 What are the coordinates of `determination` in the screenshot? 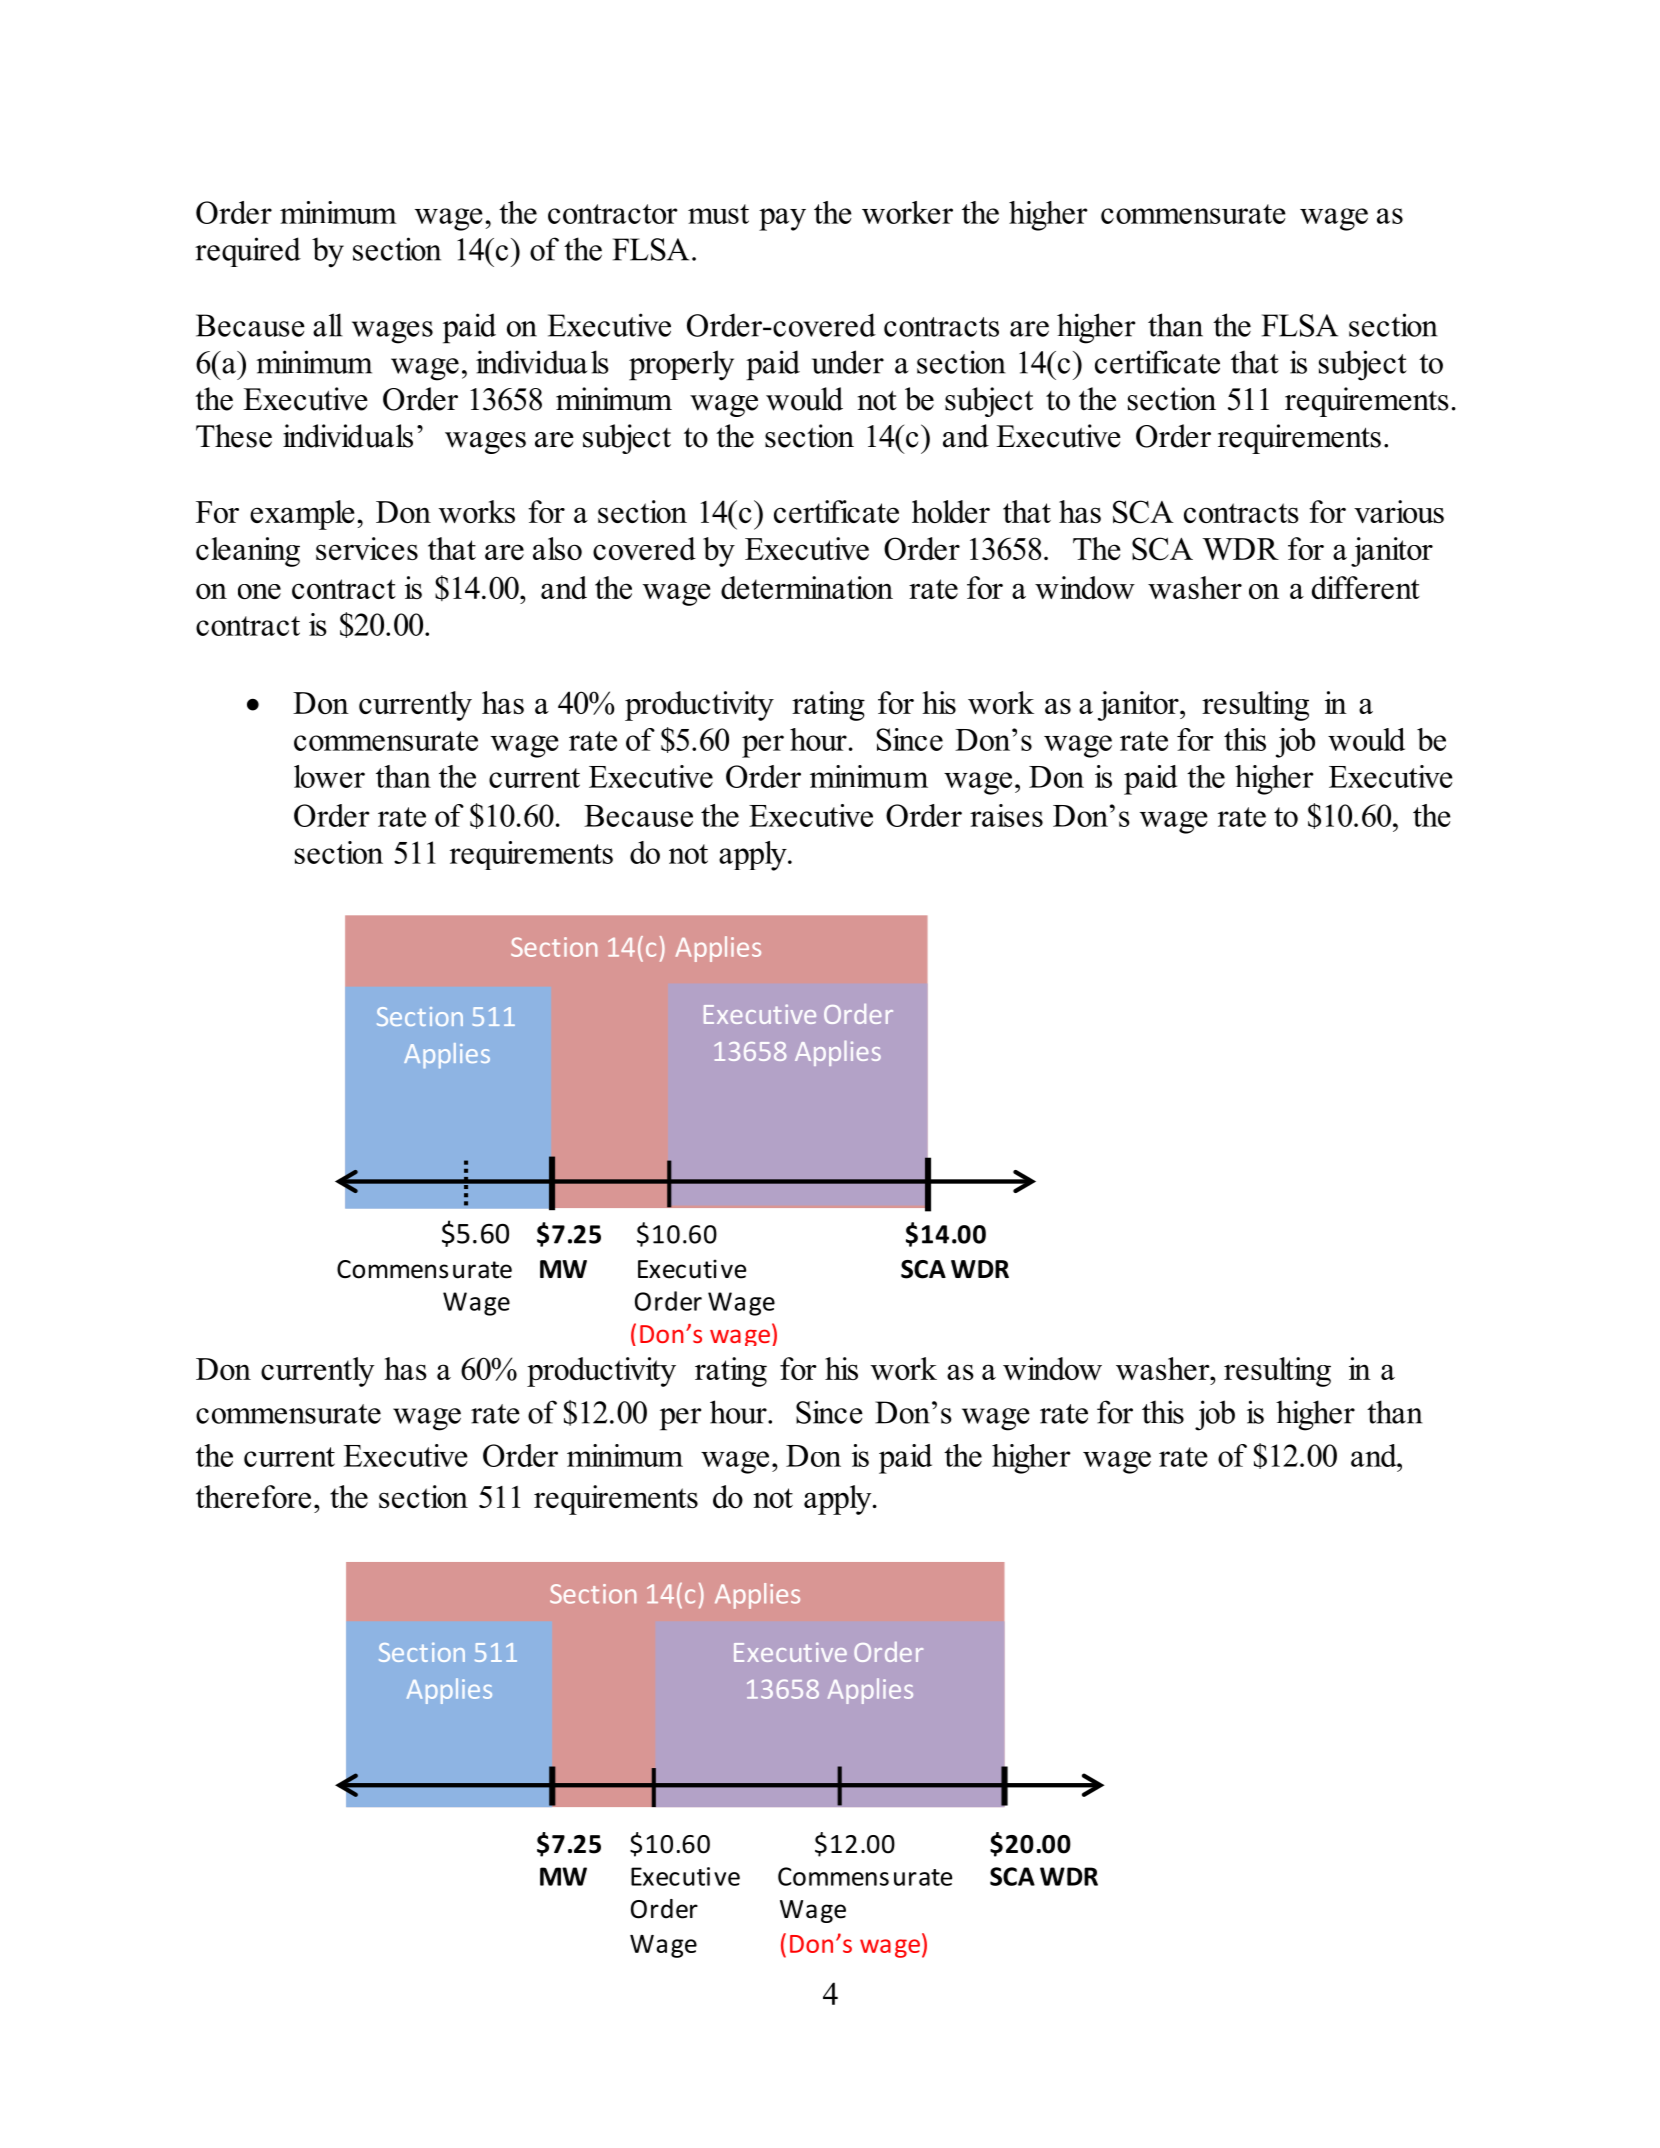 It's located at (807, 587).
